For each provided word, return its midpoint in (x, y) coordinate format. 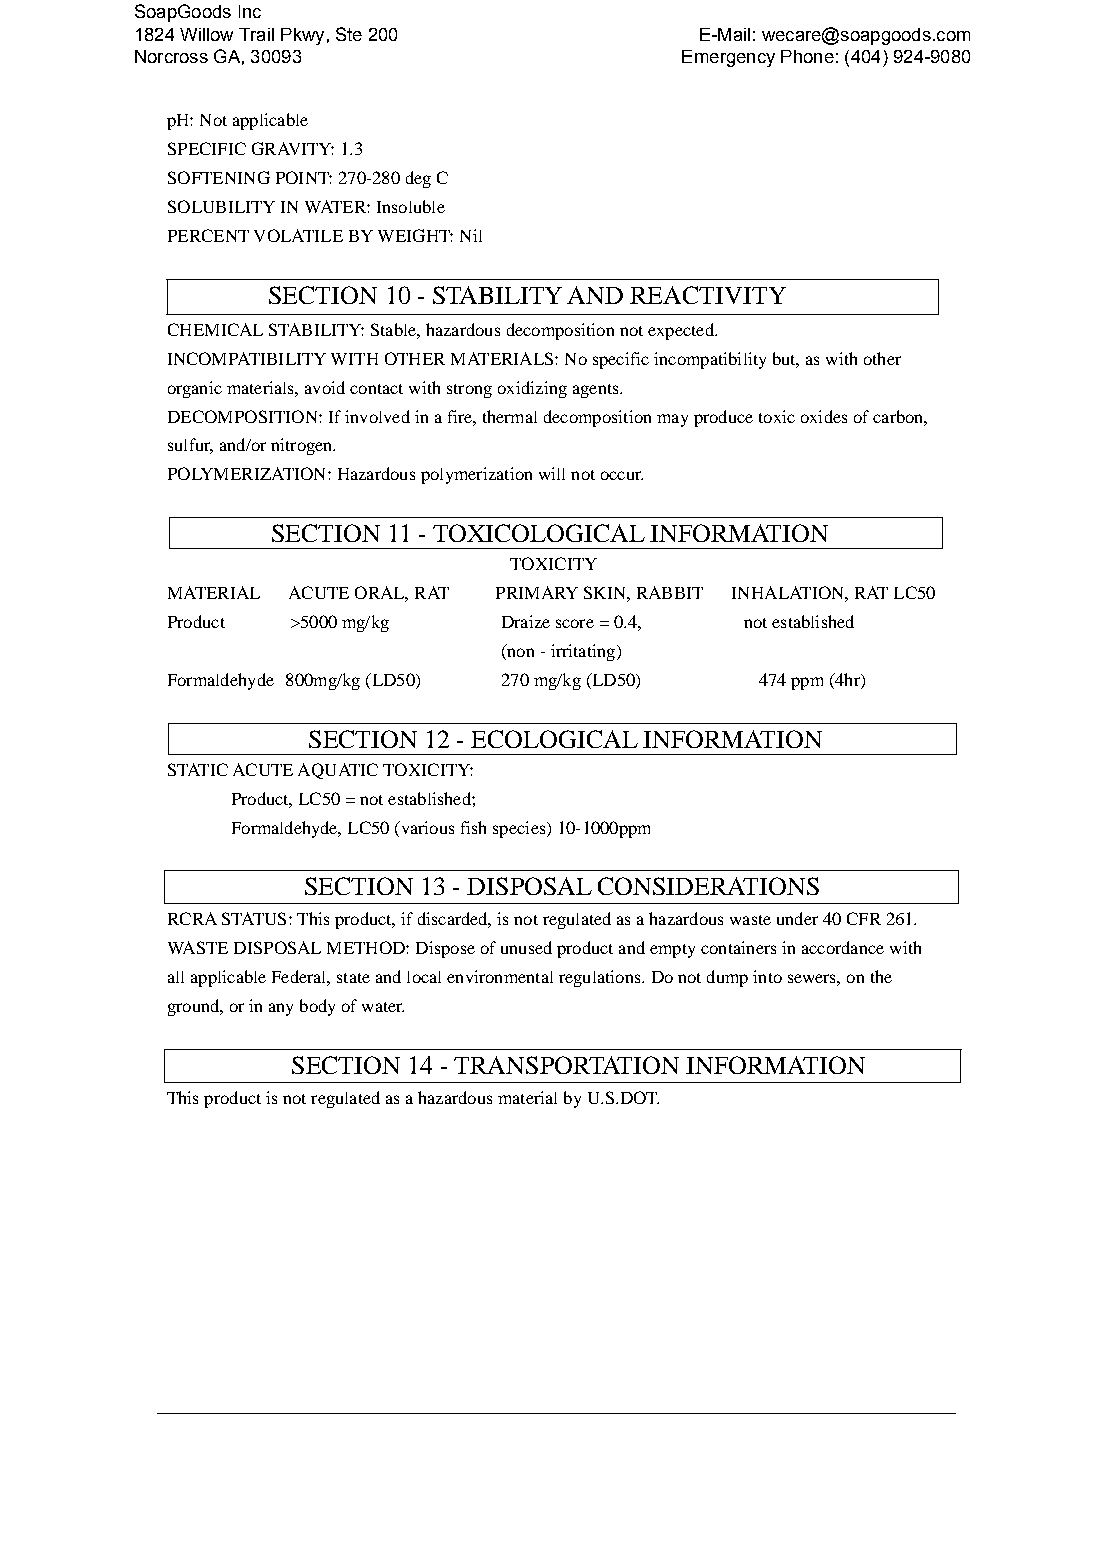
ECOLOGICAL (554, 739)
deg (418, 179)
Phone (807, 56)
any (281, 1009)
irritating (583, 652)
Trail (256, 34)
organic (195, 389)
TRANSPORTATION (566, 1065)
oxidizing (532, 389)
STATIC (198, 769)
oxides (824, 416)
